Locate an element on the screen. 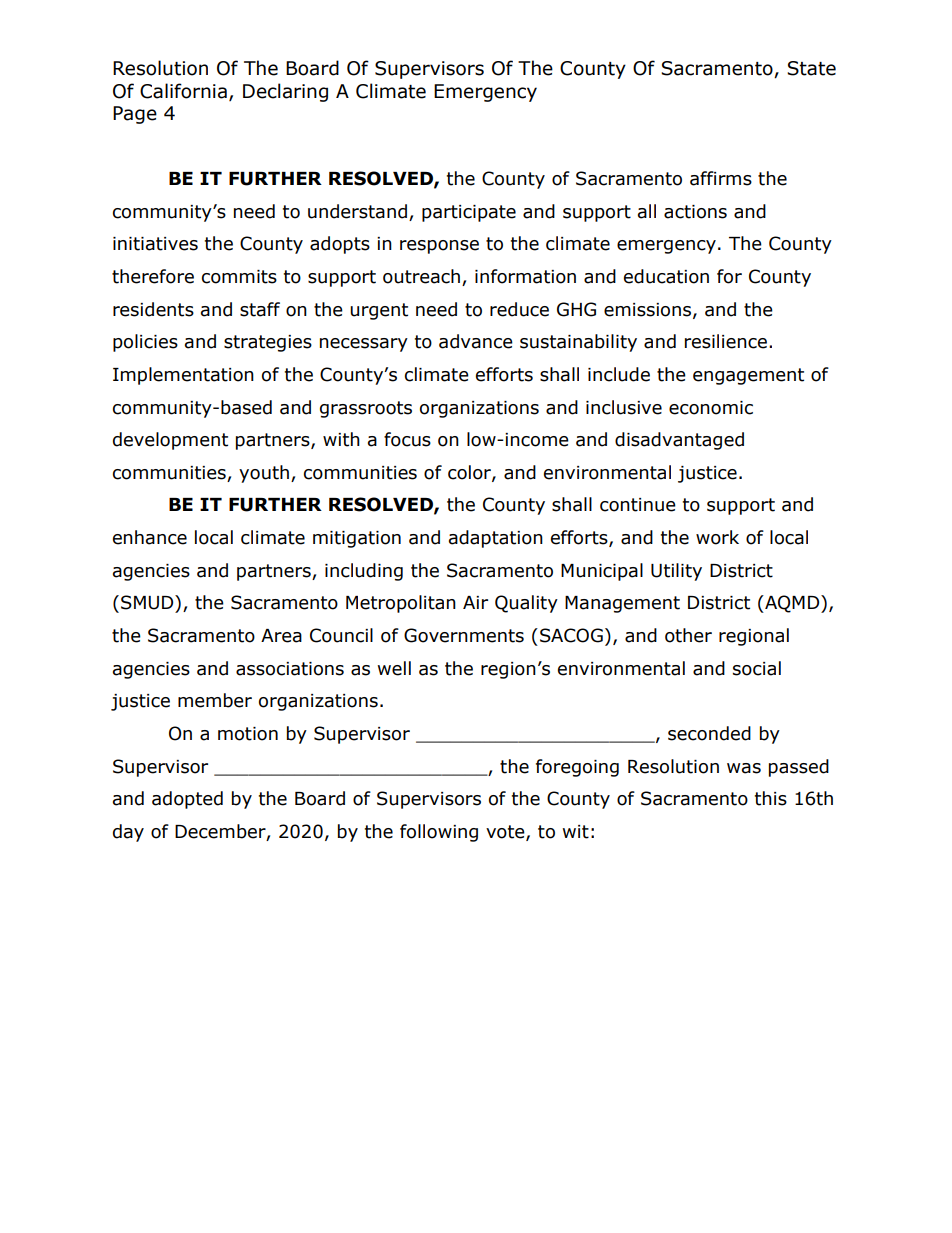 The image size is (952, 1233). following is located at coordinates (439, 833).
